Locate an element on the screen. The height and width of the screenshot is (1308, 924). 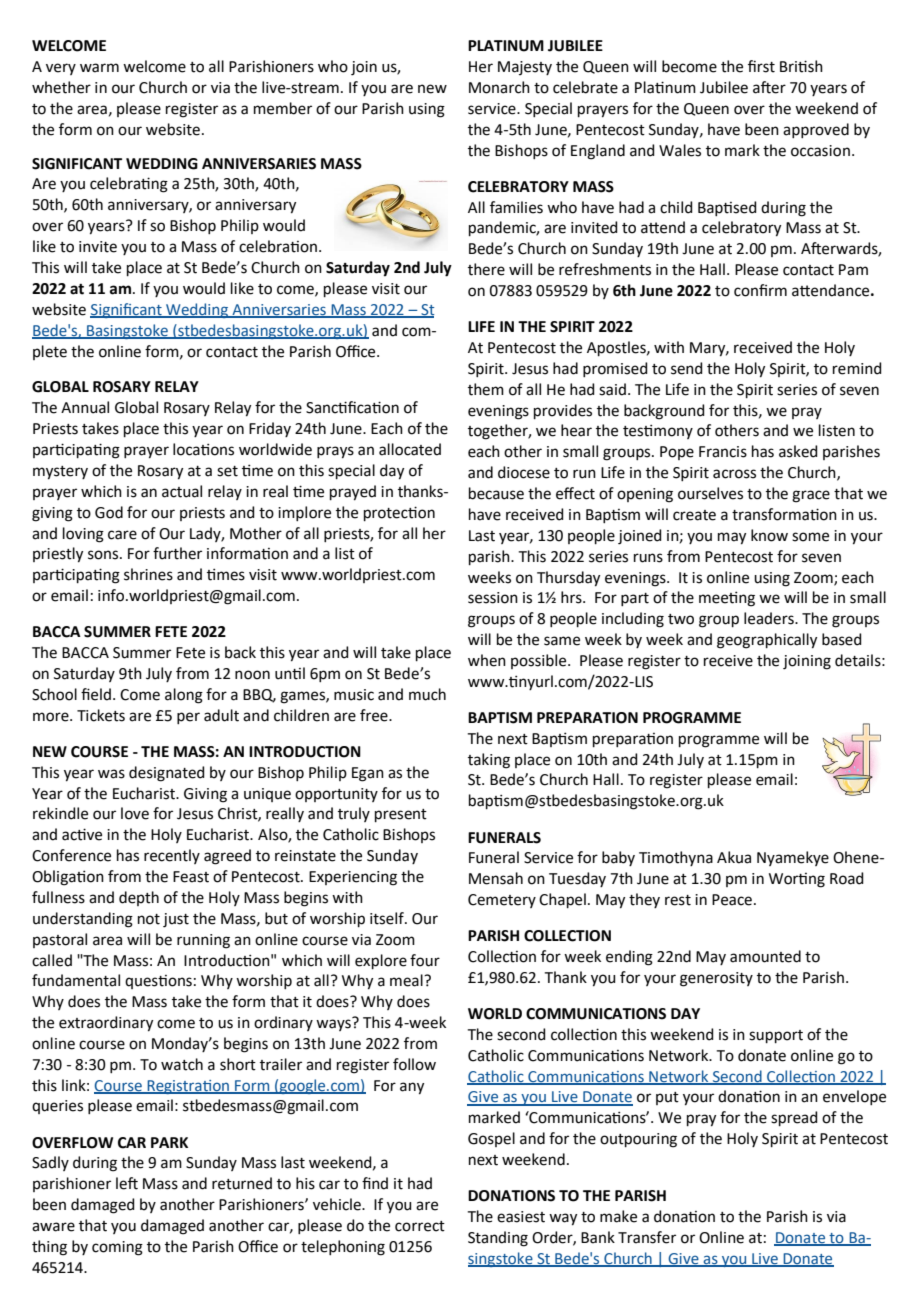
Monarch is located at coordinates (499, 87).
